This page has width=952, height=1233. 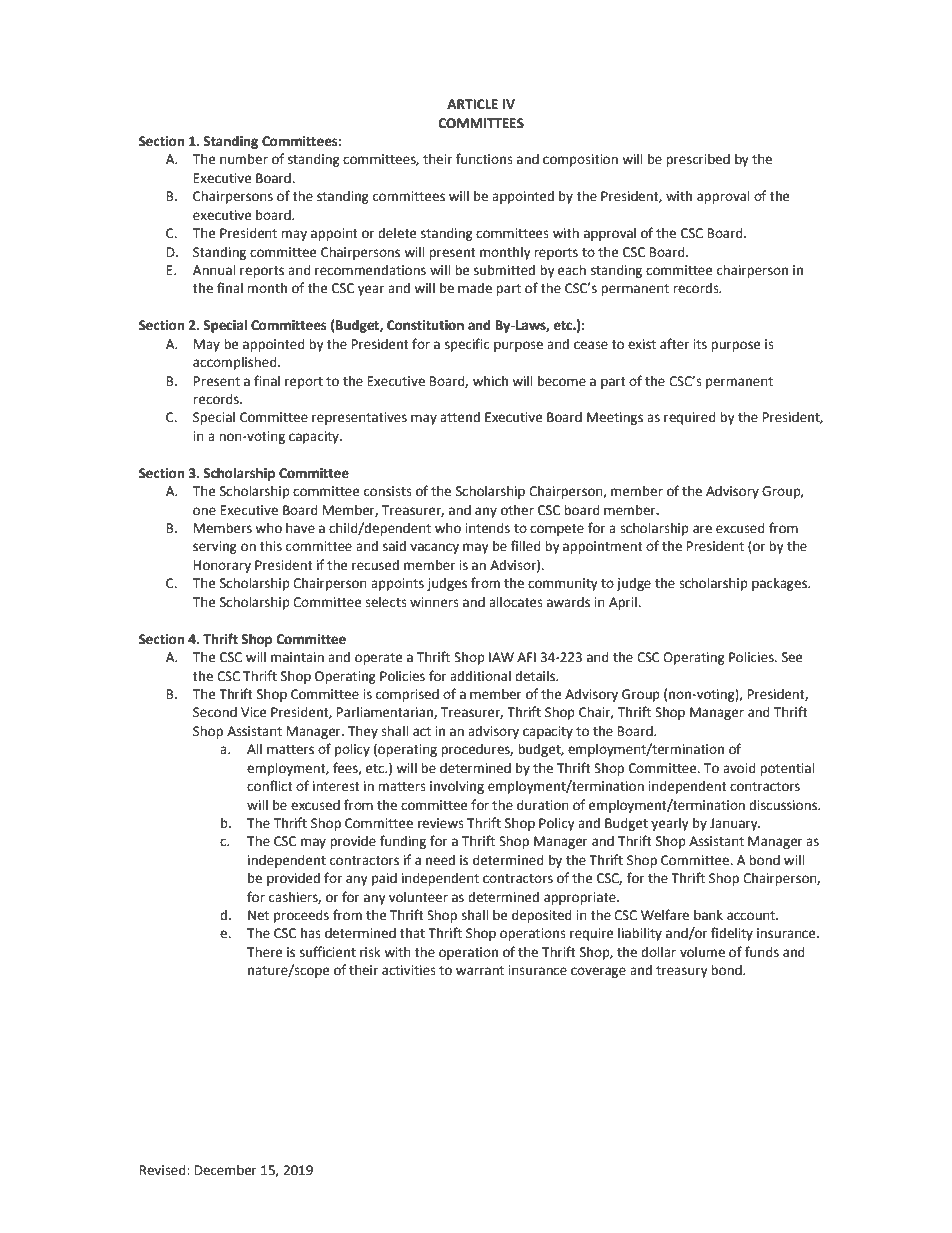 What do you see at coordinates (490, 381) in the page?
I see `which` at bounding box center [490, 381].
